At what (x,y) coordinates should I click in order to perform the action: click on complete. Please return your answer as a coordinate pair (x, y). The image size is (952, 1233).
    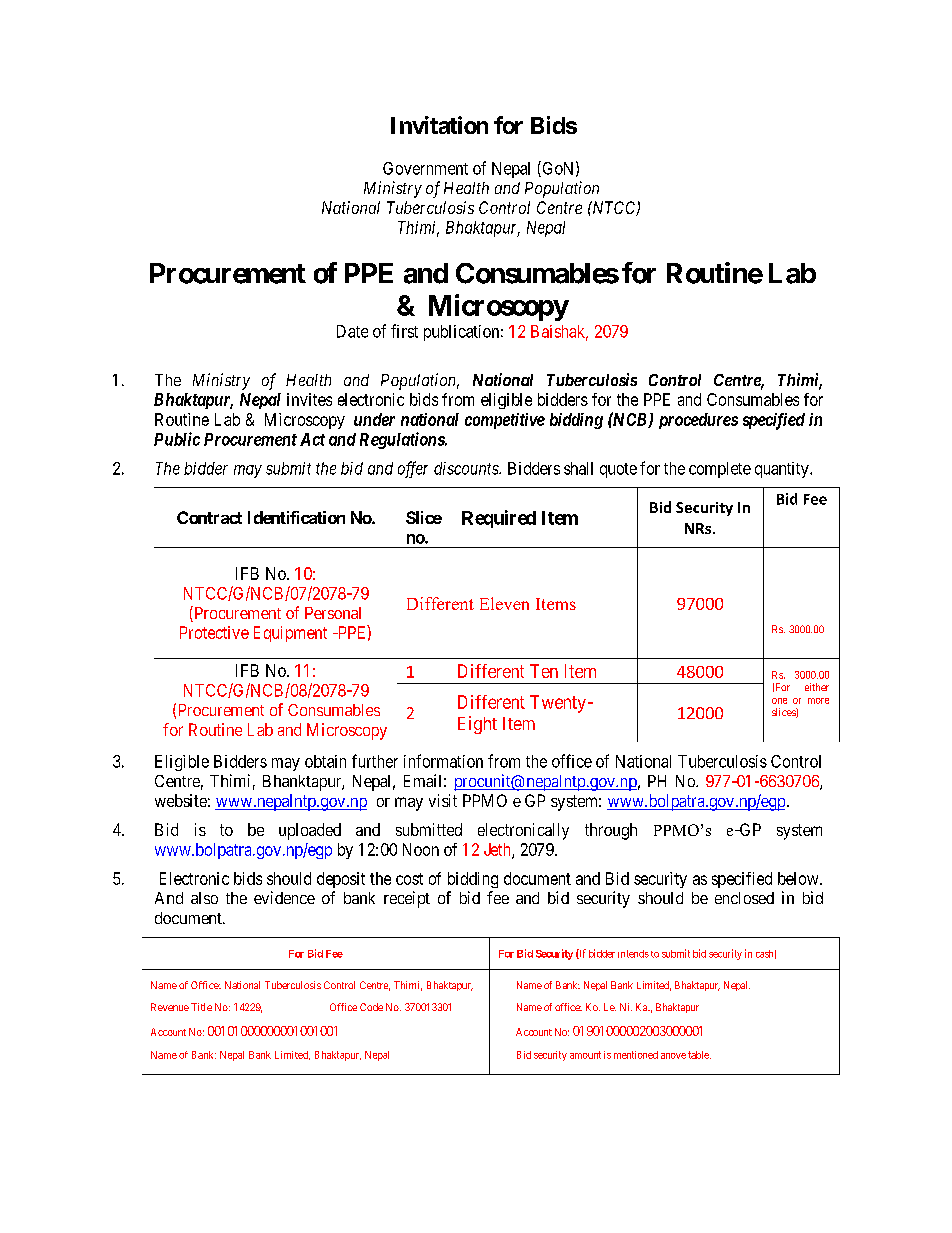
    Looking at the image, I should click on (720, 470).
